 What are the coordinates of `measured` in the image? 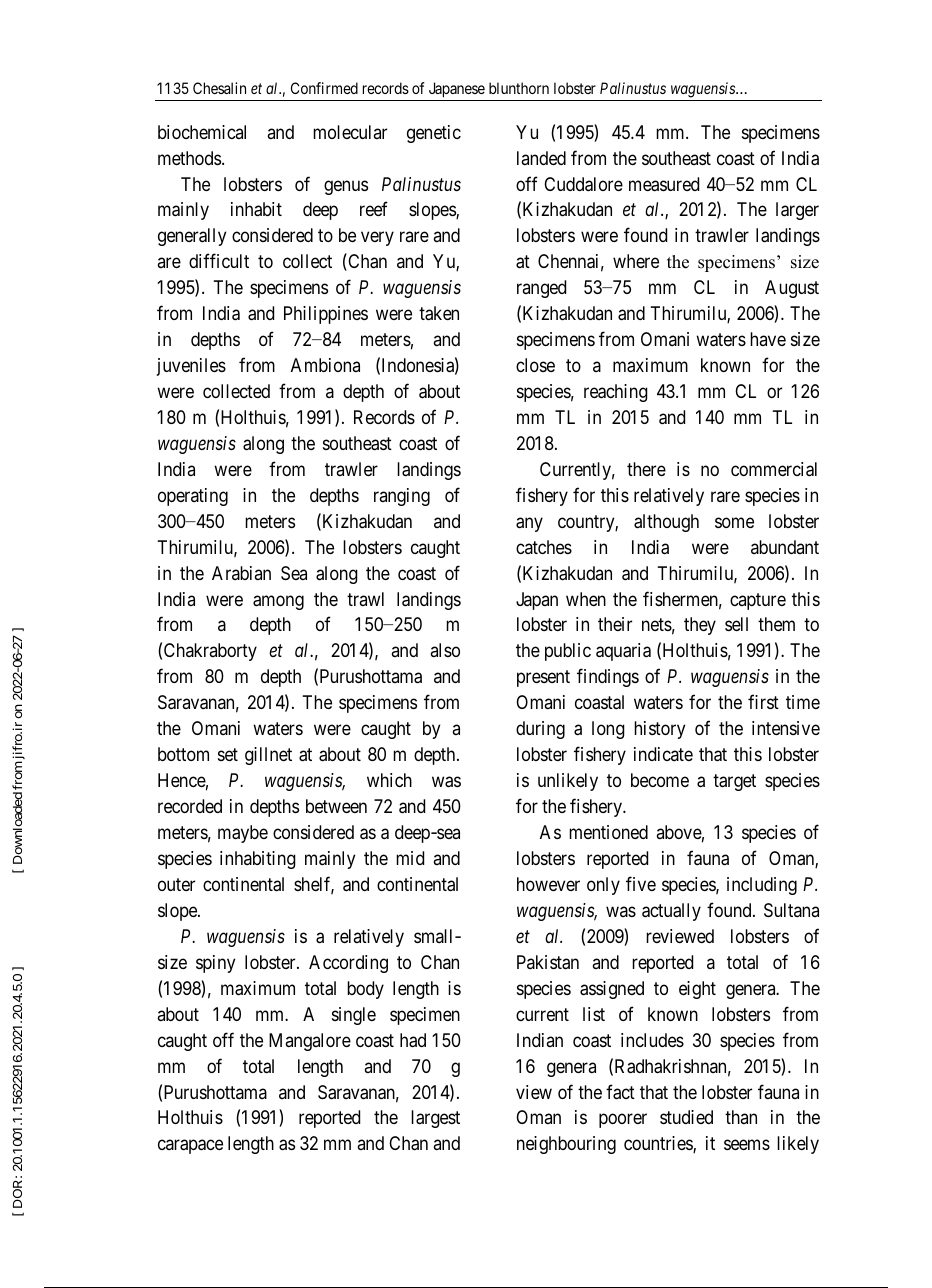 It's located at (664, 184).
